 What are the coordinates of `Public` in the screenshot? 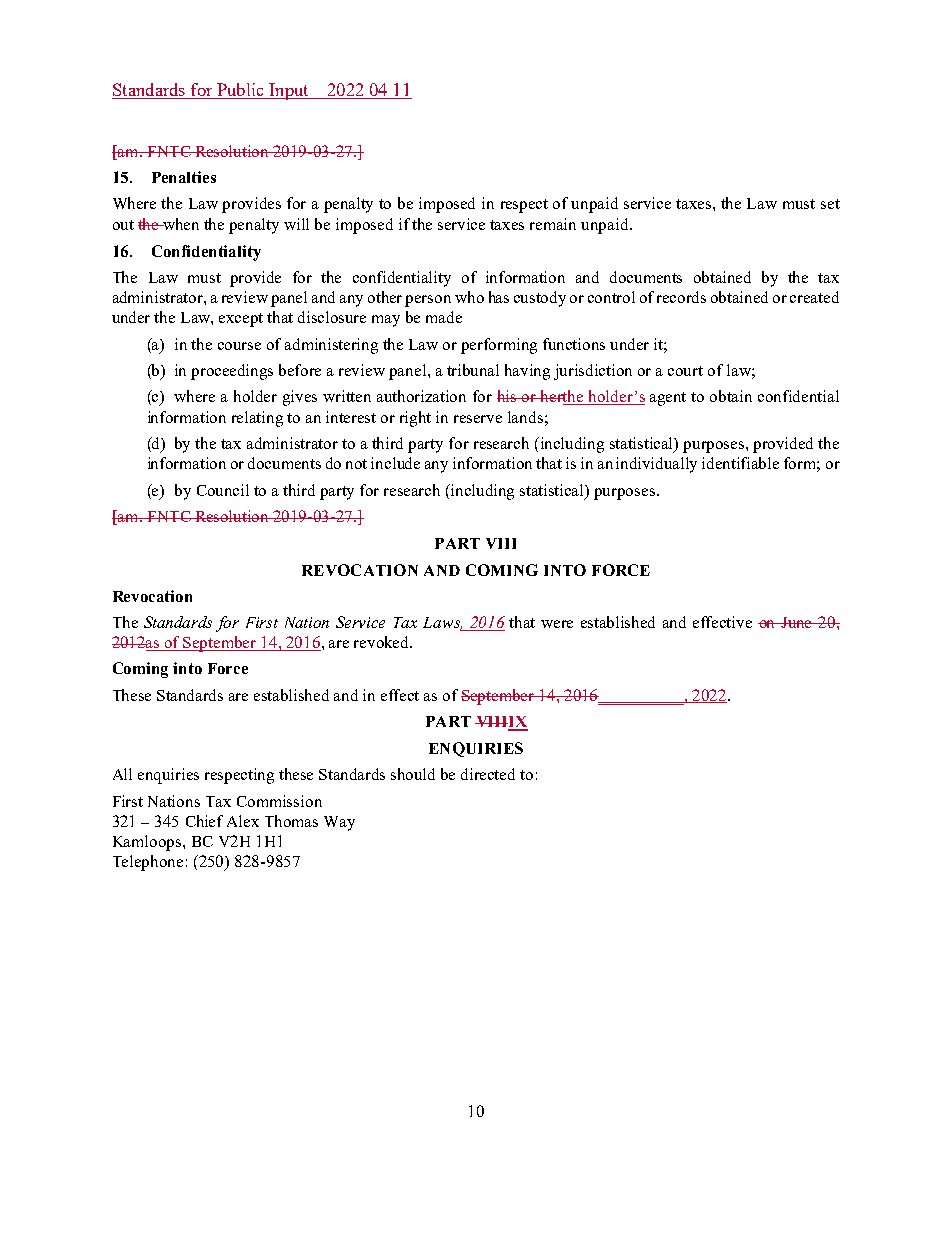 It's located at (240, 91).
